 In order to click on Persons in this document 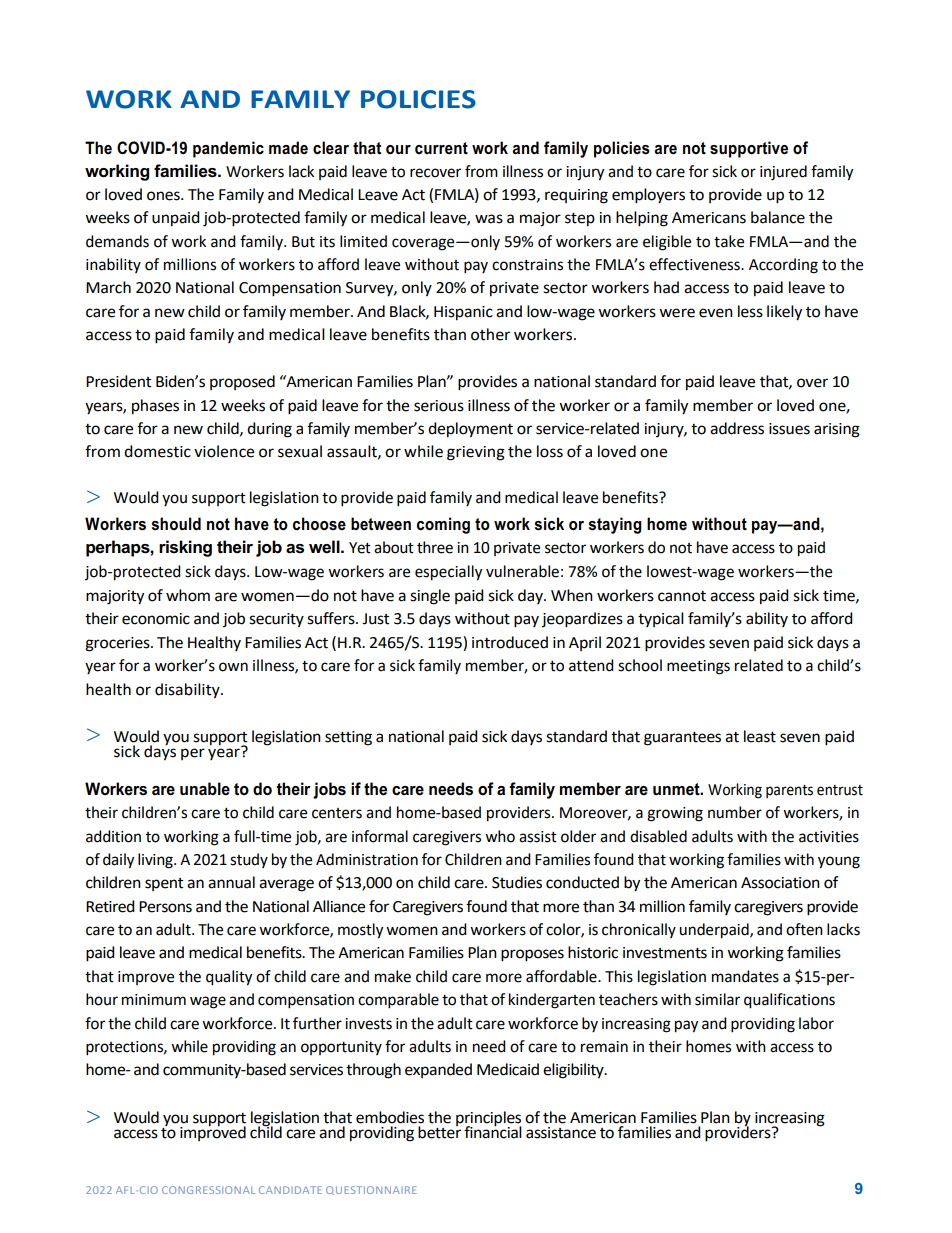, I will do `click(165, 907)`.
